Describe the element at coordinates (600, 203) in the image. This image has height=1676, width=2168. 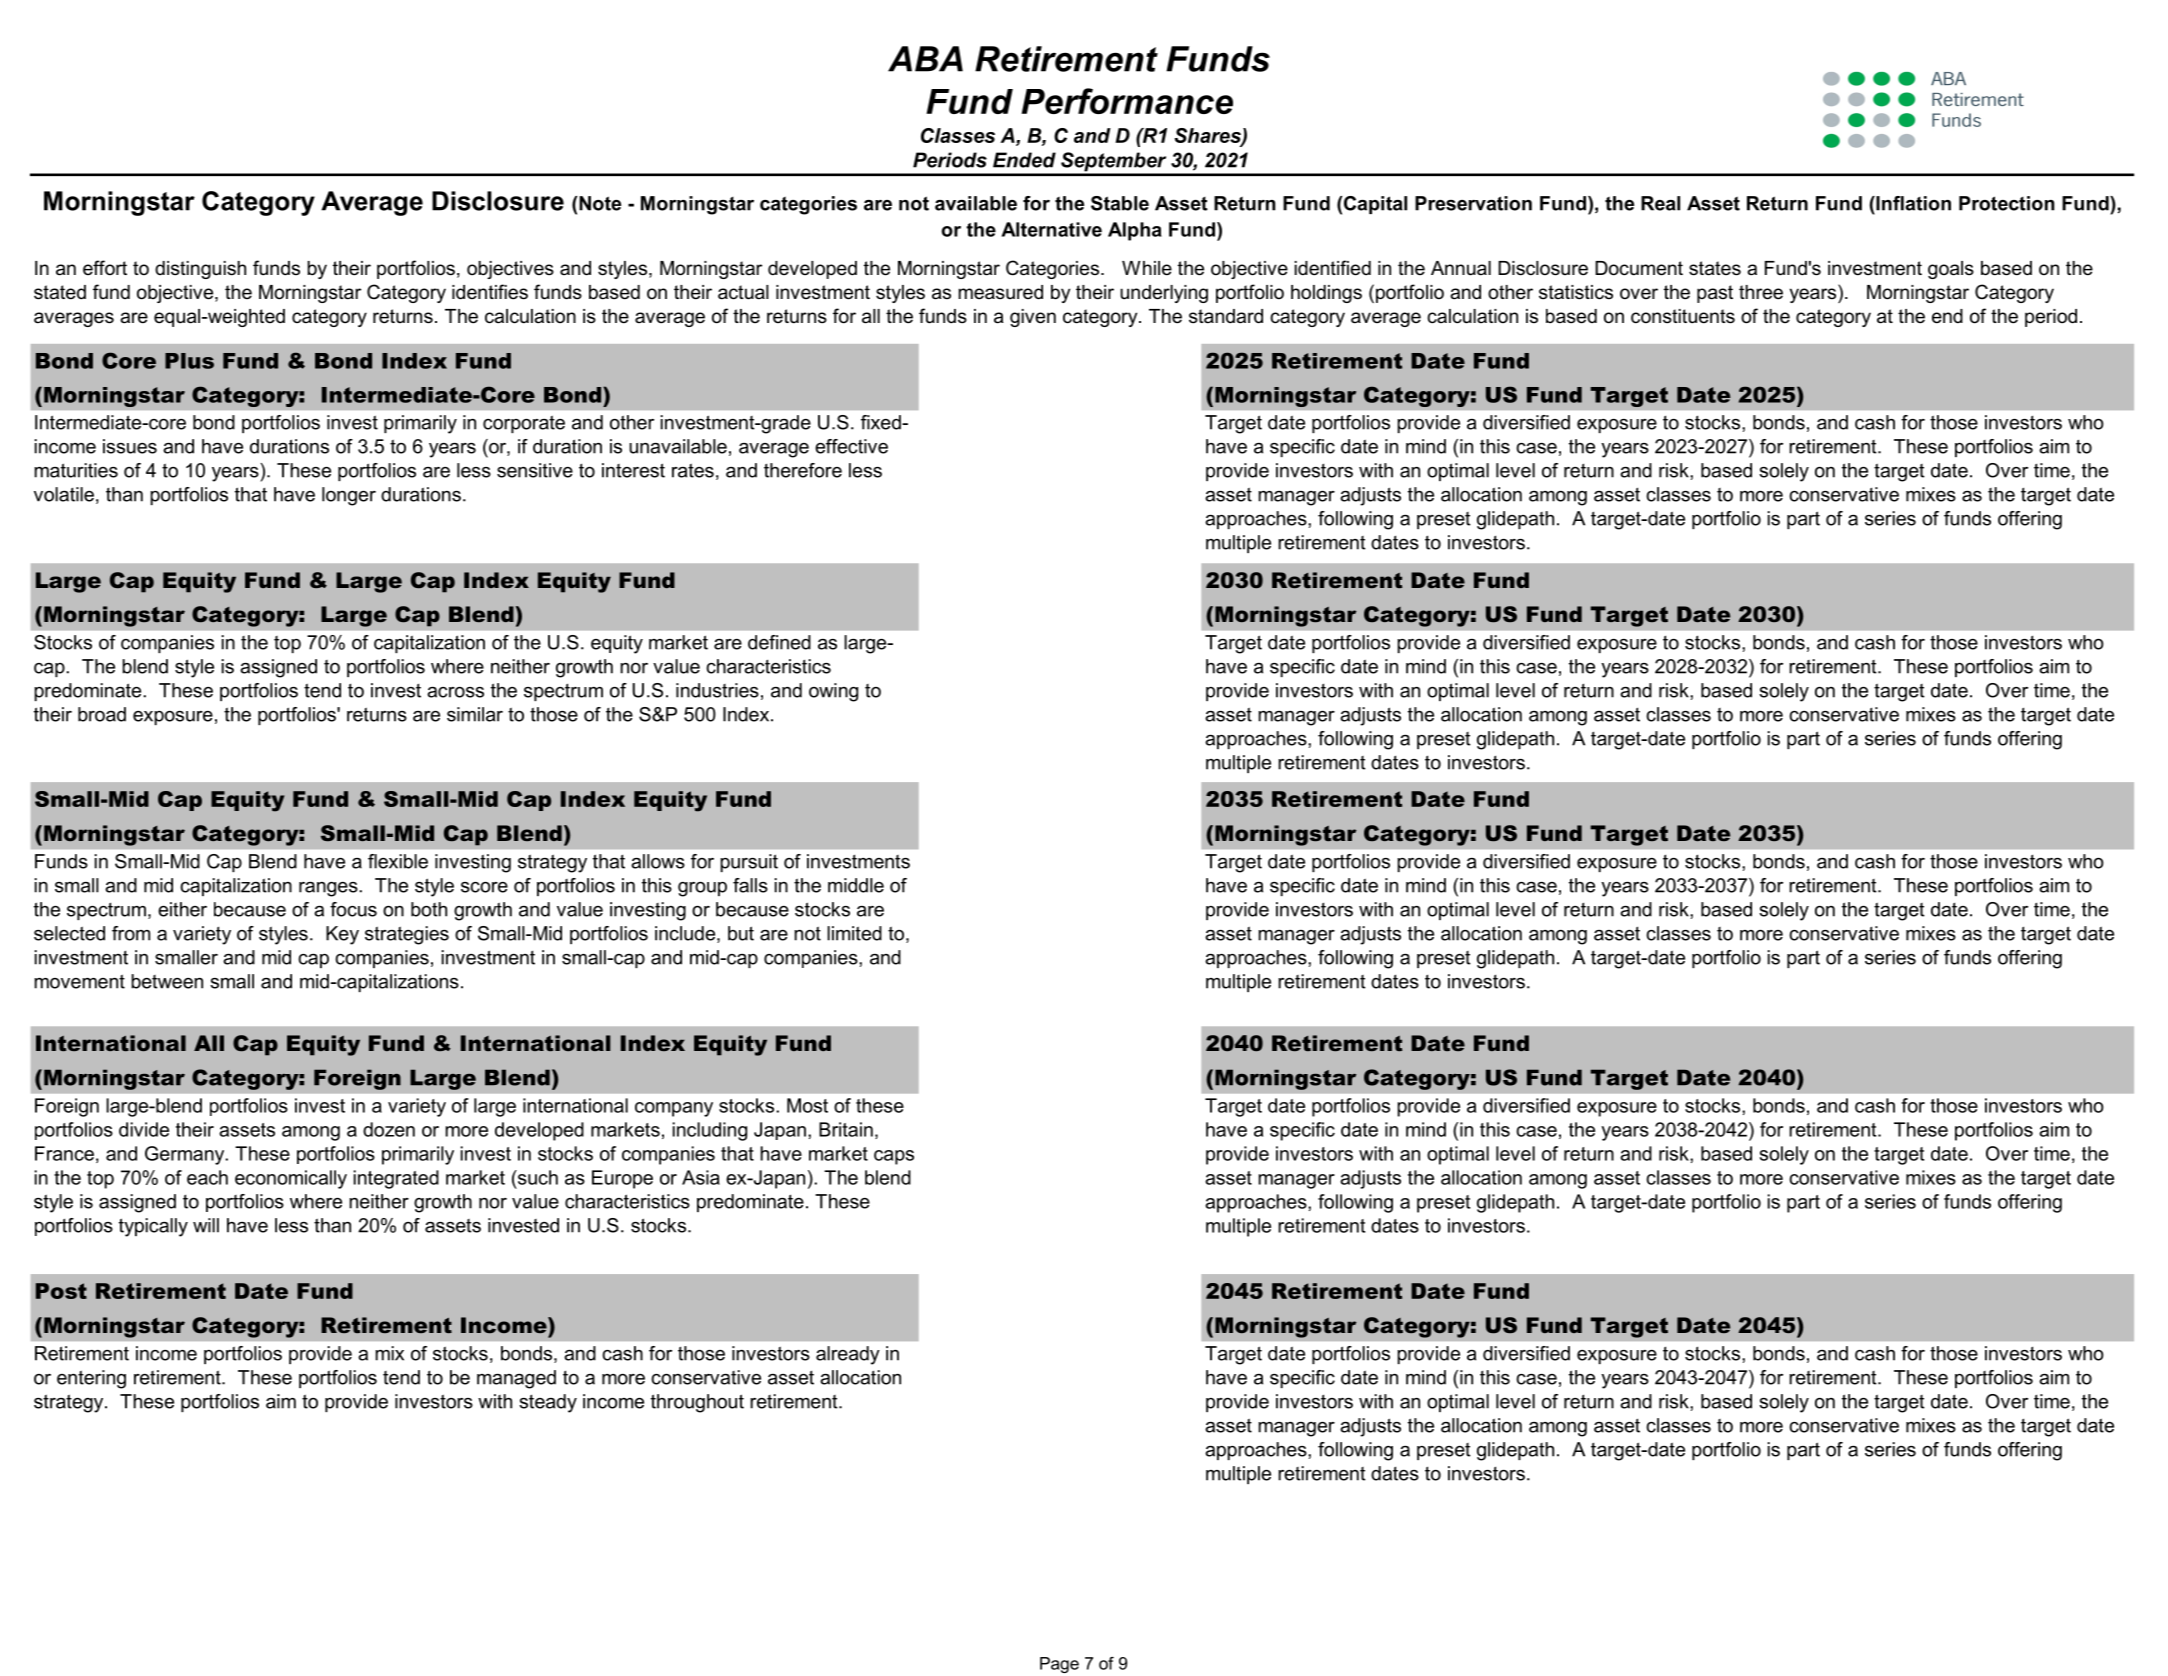
I see `Note` at that location.
